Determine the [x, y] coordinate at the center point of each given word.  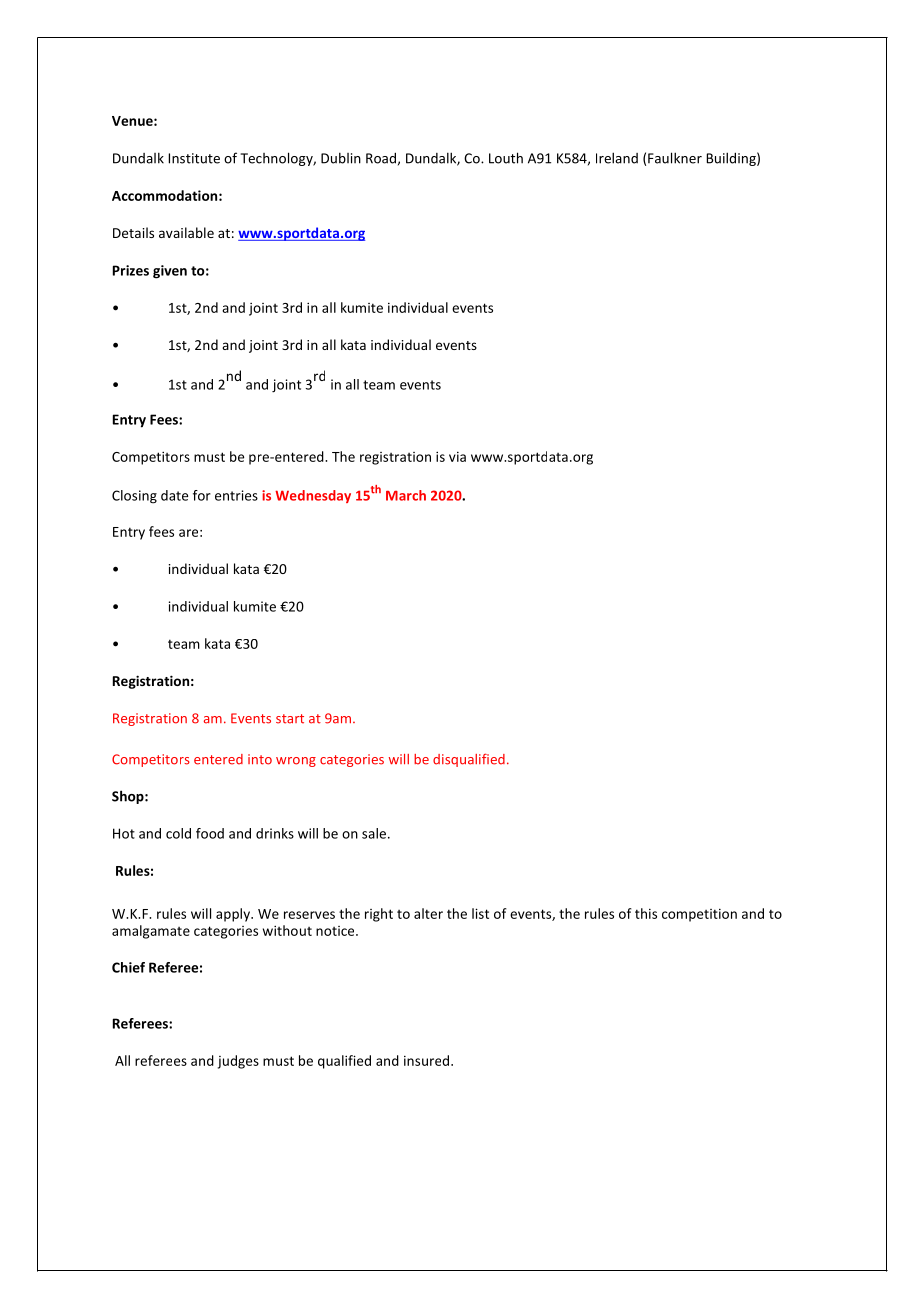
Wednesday [313, 496]
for [202, 495]
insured [428, 1060]
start [290, 719]
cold [178, 833]
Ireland [617, 158]
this [646, 913]
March [406, 495]
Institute [194, 158]
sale [374, 833]
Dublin [341, 158]
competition [699, 915]
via [457, 457]
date [174, 495]
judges [238, 1062]
